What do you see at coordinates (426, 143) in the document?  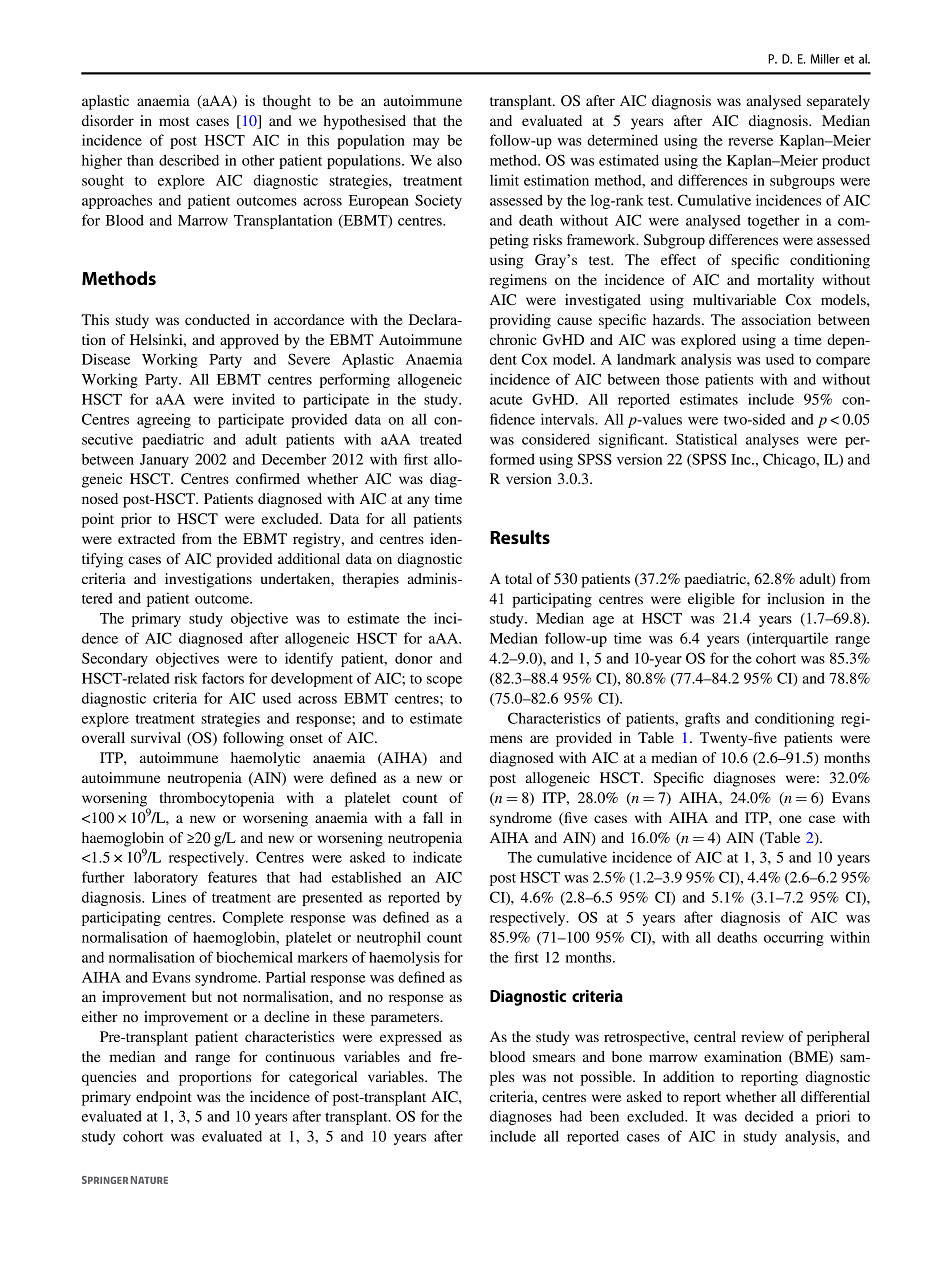 I see `may` at bounding box center [426, 143].
